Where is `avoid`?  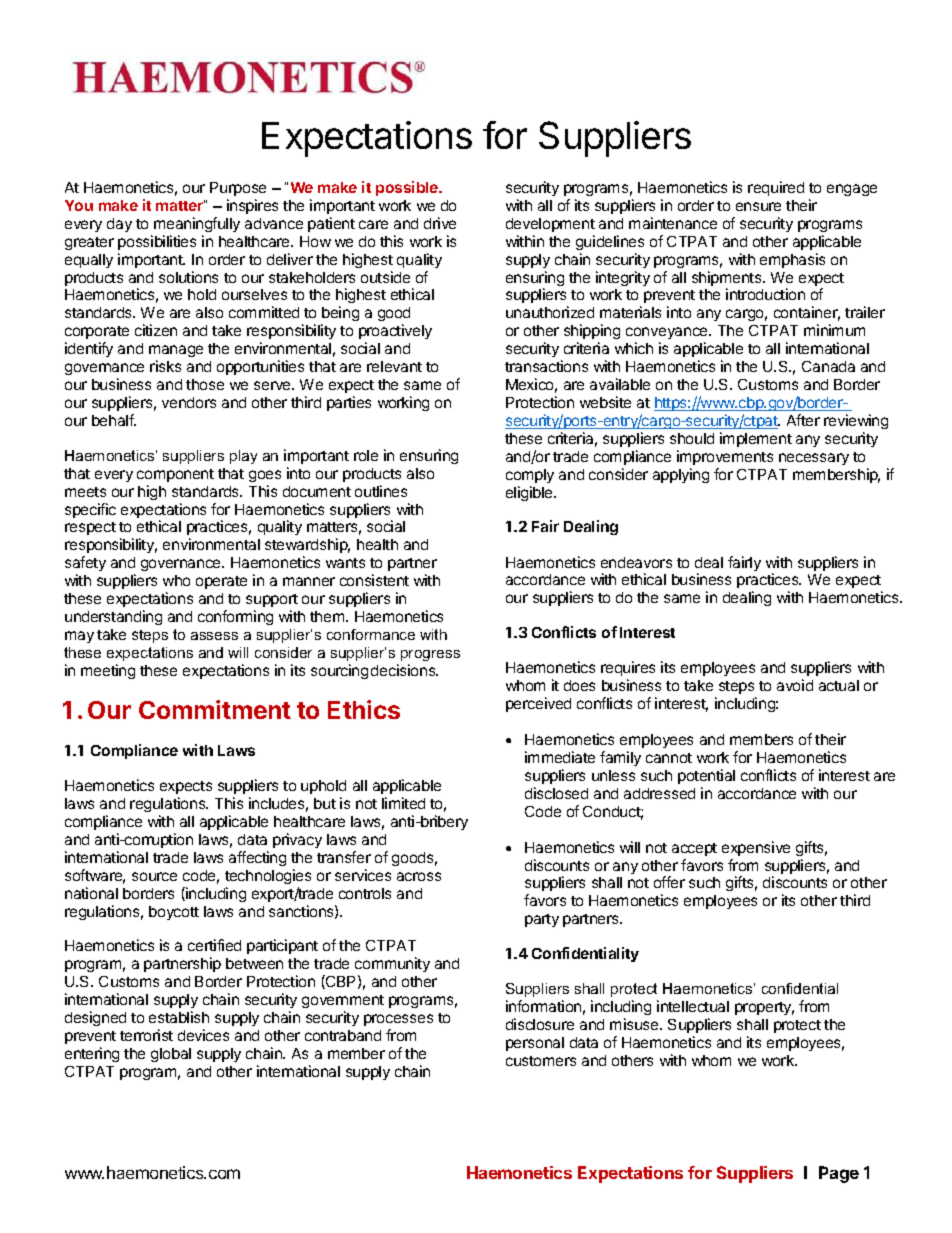 avoid is located at coordinates (795, 685).
